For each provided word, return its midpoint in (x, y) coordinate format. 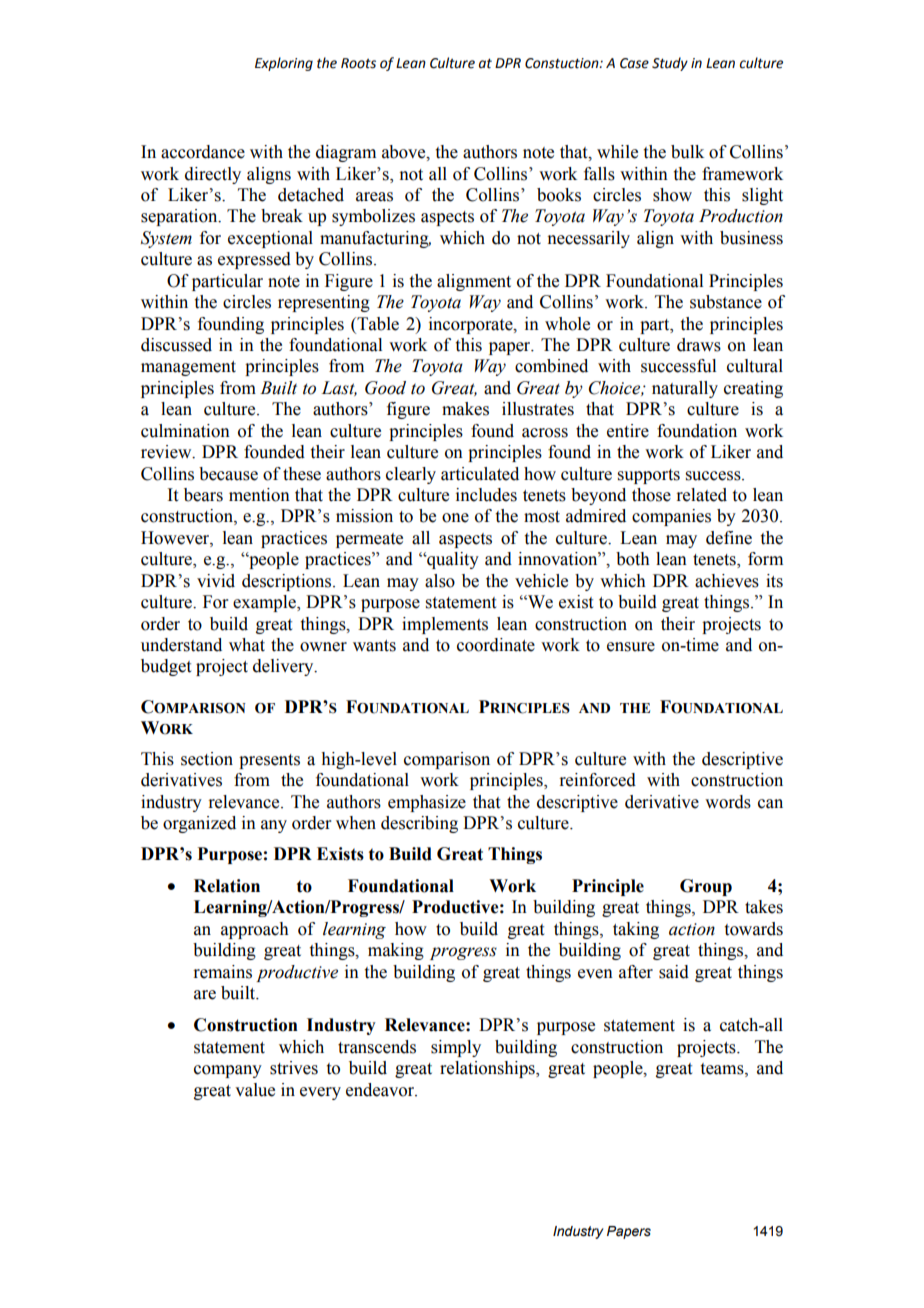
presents (269, 761)
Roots (358, 63)
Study (670, 64)
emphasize (427, 803)
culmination (185, 431)
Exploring (284, 64)
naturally (685, 389)
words (728, 802)
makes (465, 409)
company (228, 1071)
